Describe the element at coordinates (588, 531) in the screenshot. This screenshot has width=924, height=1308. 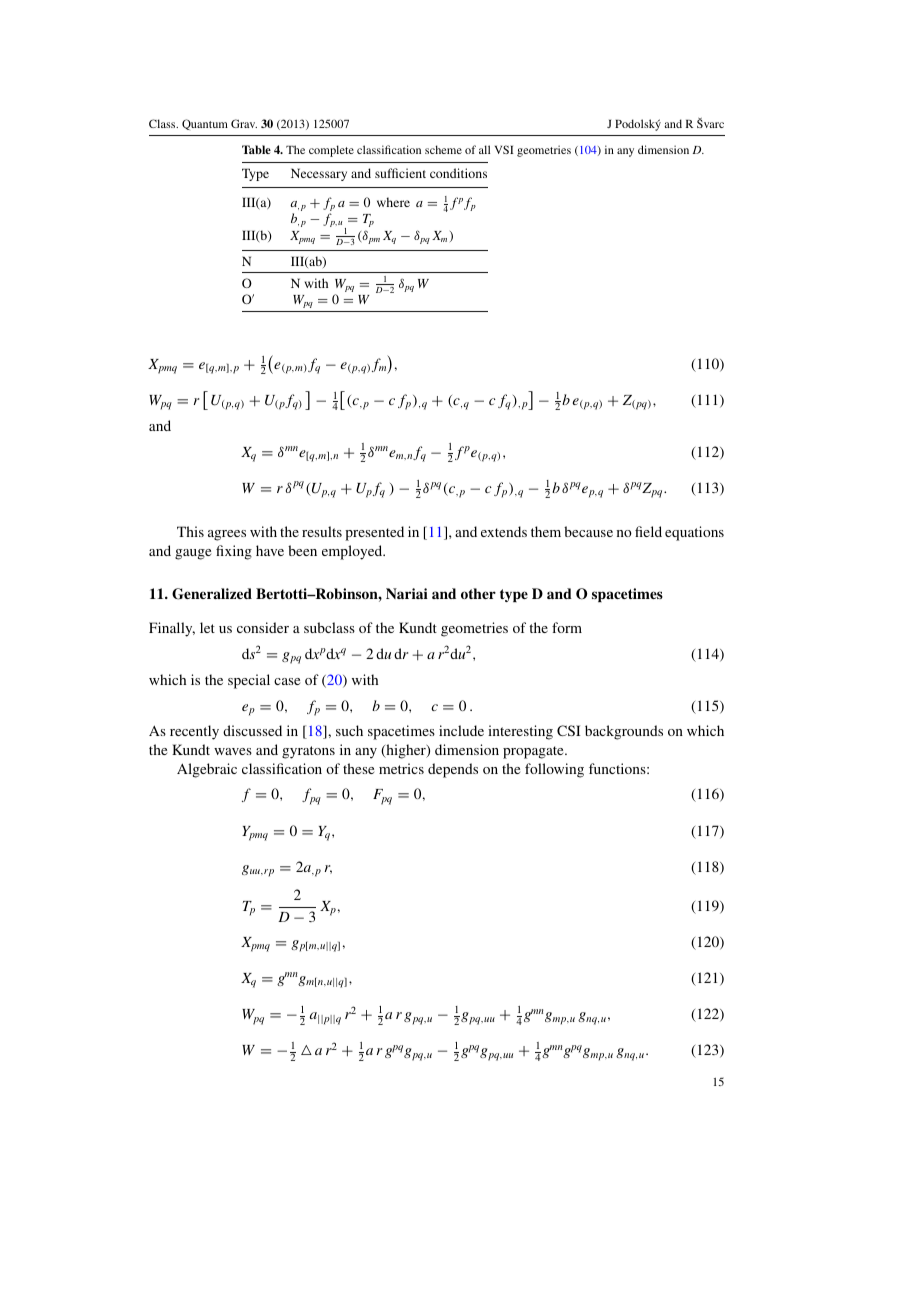
I see `because` at that location.
